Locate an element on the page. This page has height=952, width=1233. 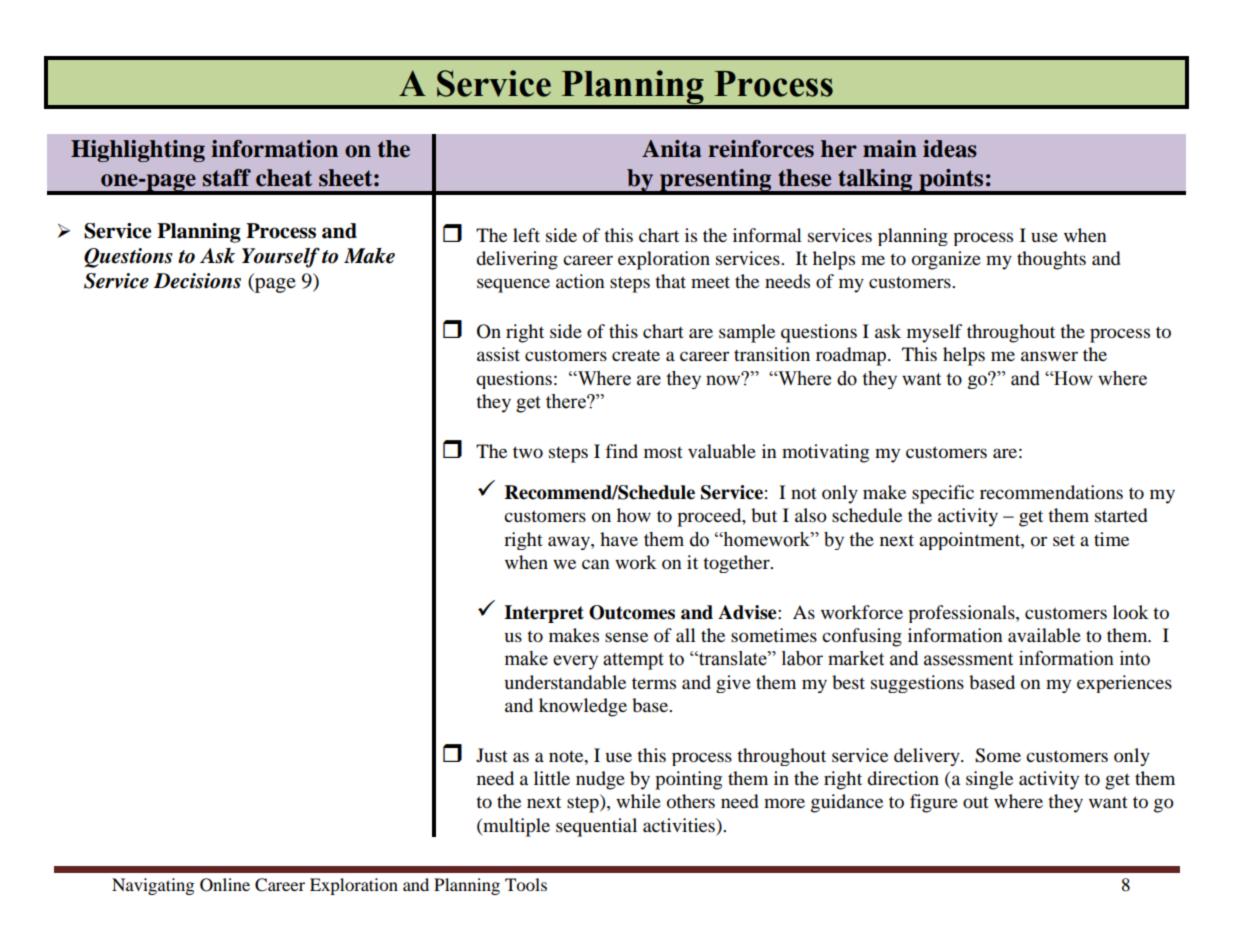
sequential is located at coordinates (596, 827).
